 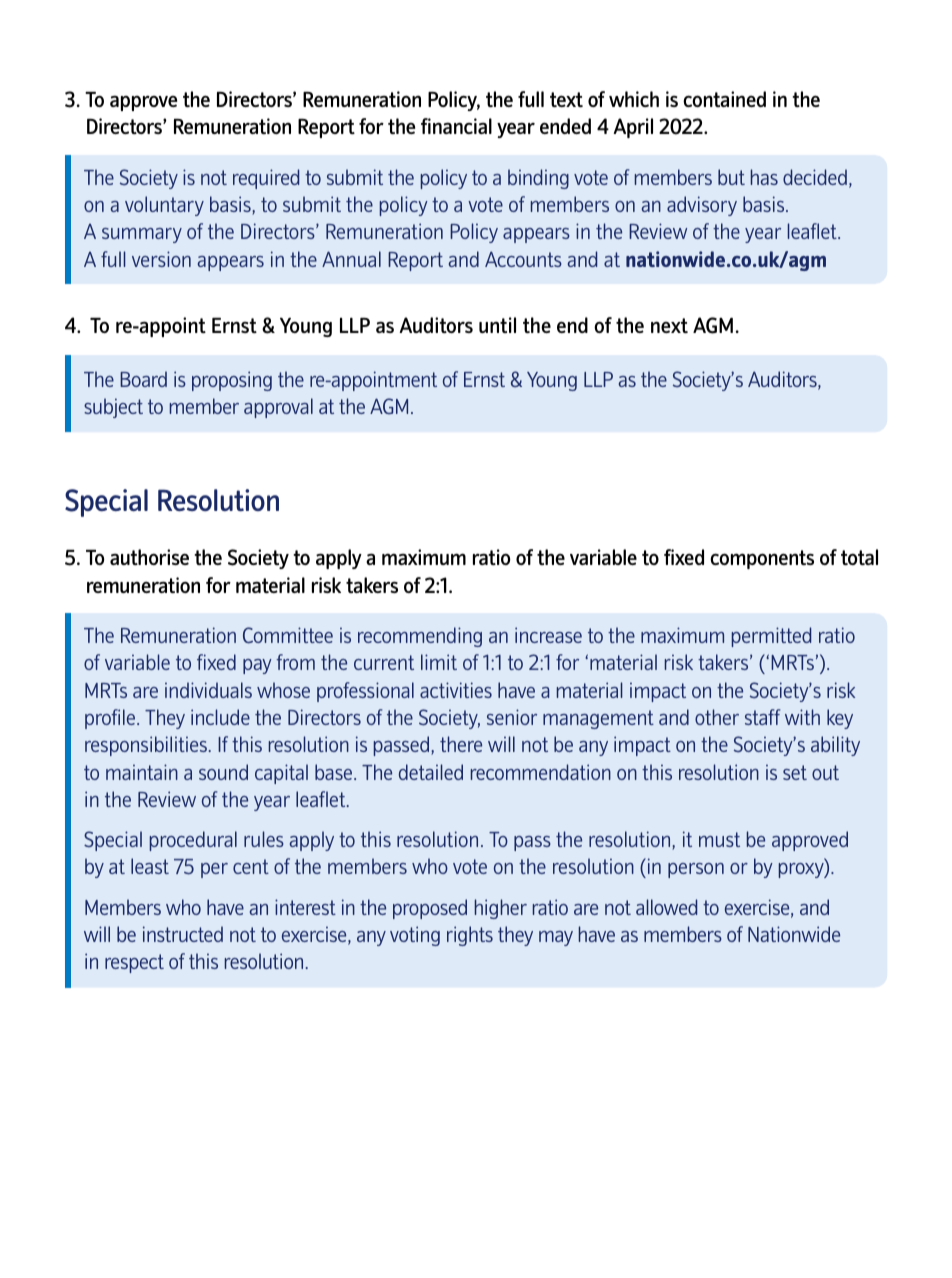 I want to click on components, so click(x=762, y=559).
